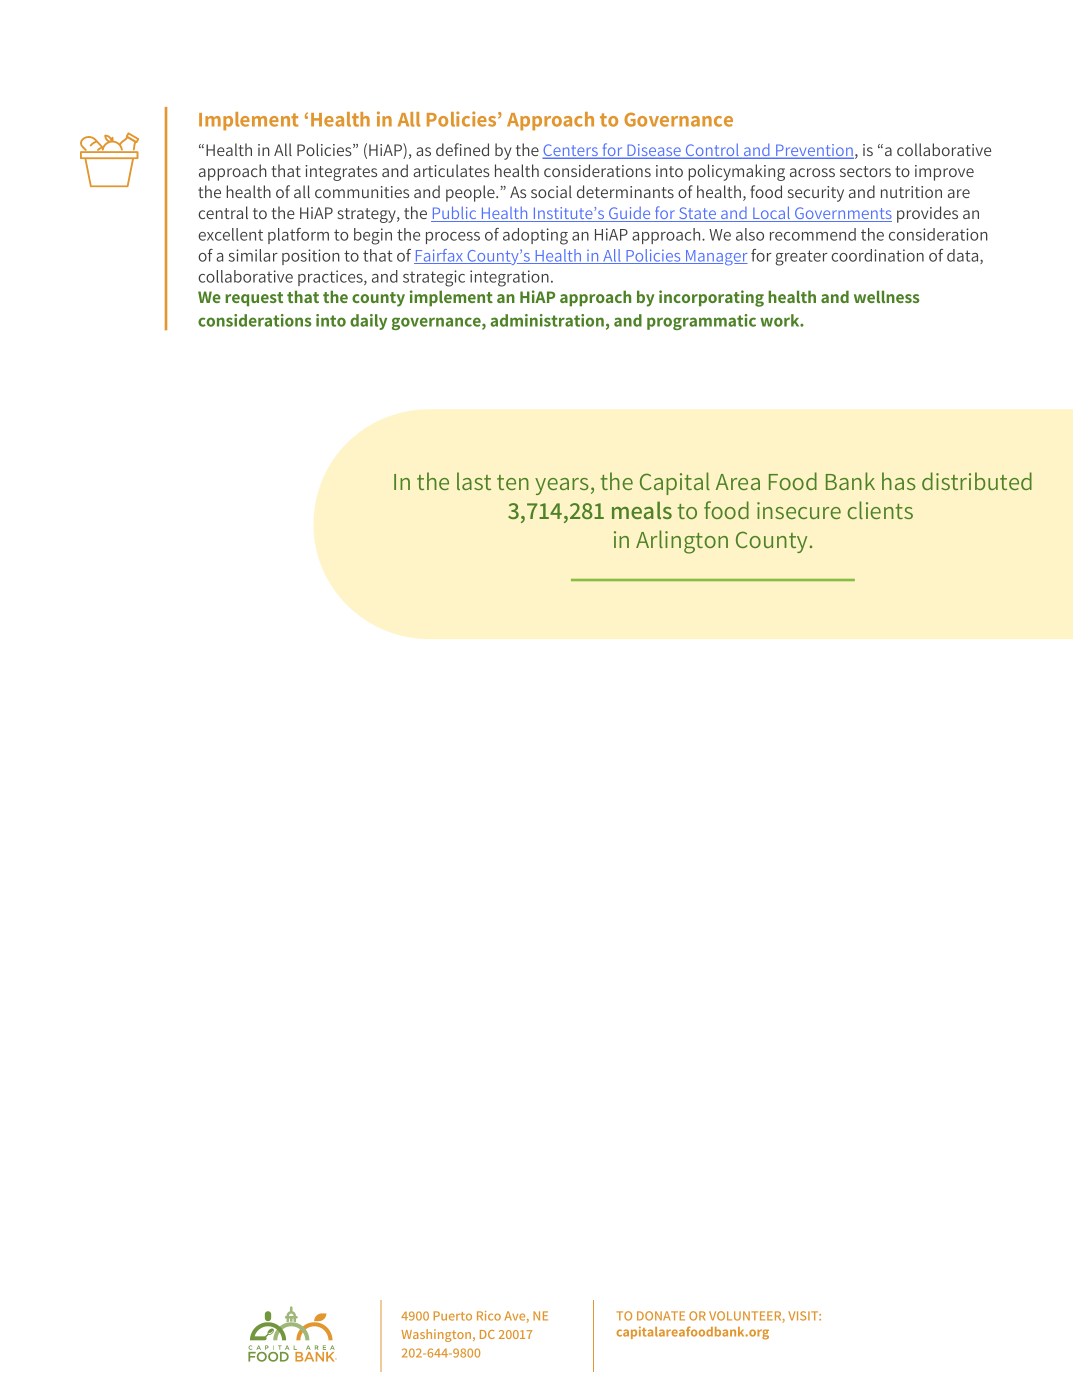  Describe the element at coordinates (682, 542) in the document. I see `Arlington` at that location.
